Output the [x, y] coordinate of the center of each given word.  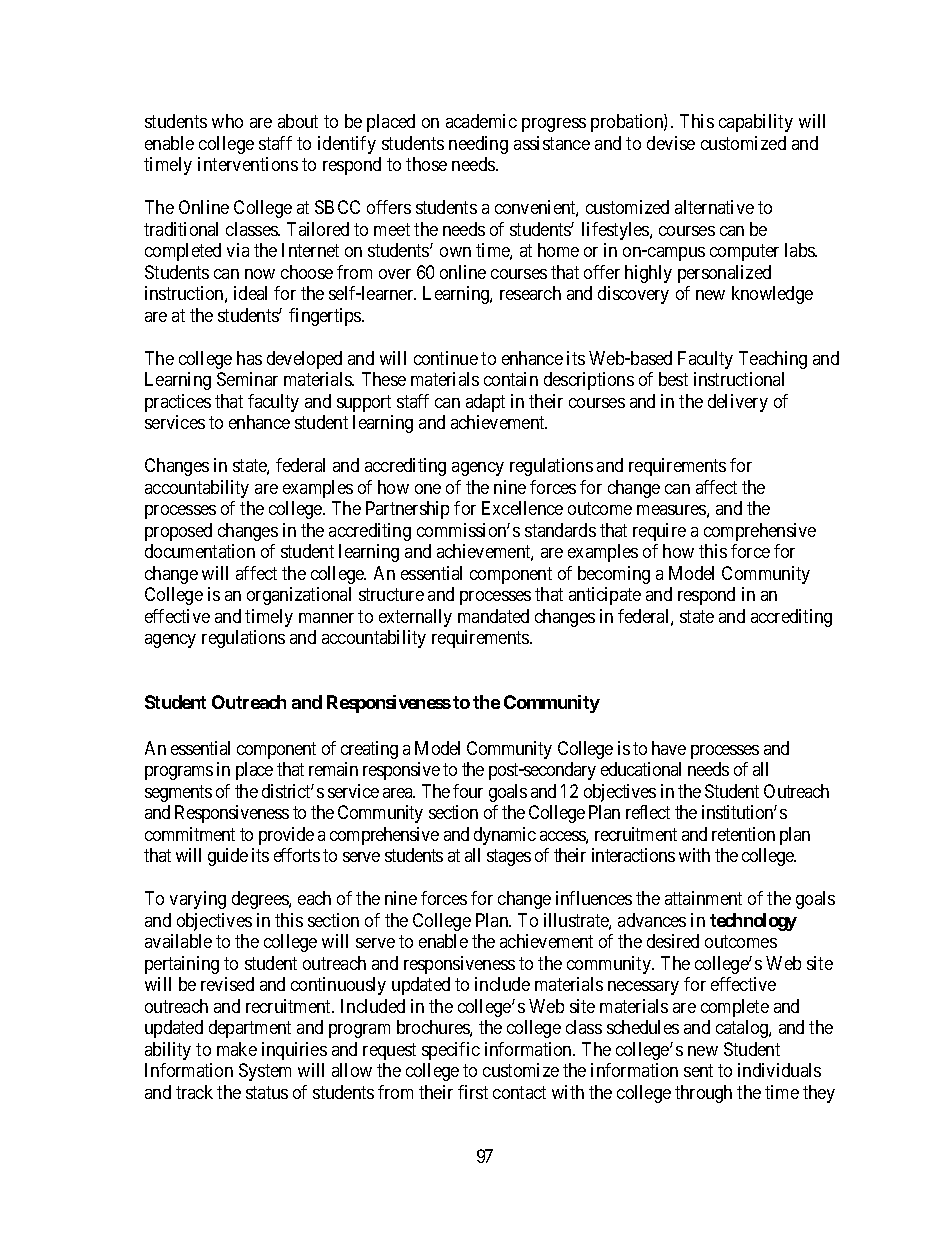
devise [671, 143]
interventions [248, 164]
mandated [493, 616]
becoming [614, 575]
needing [478, 145]
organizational [299, 596]
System [265, 1072]
